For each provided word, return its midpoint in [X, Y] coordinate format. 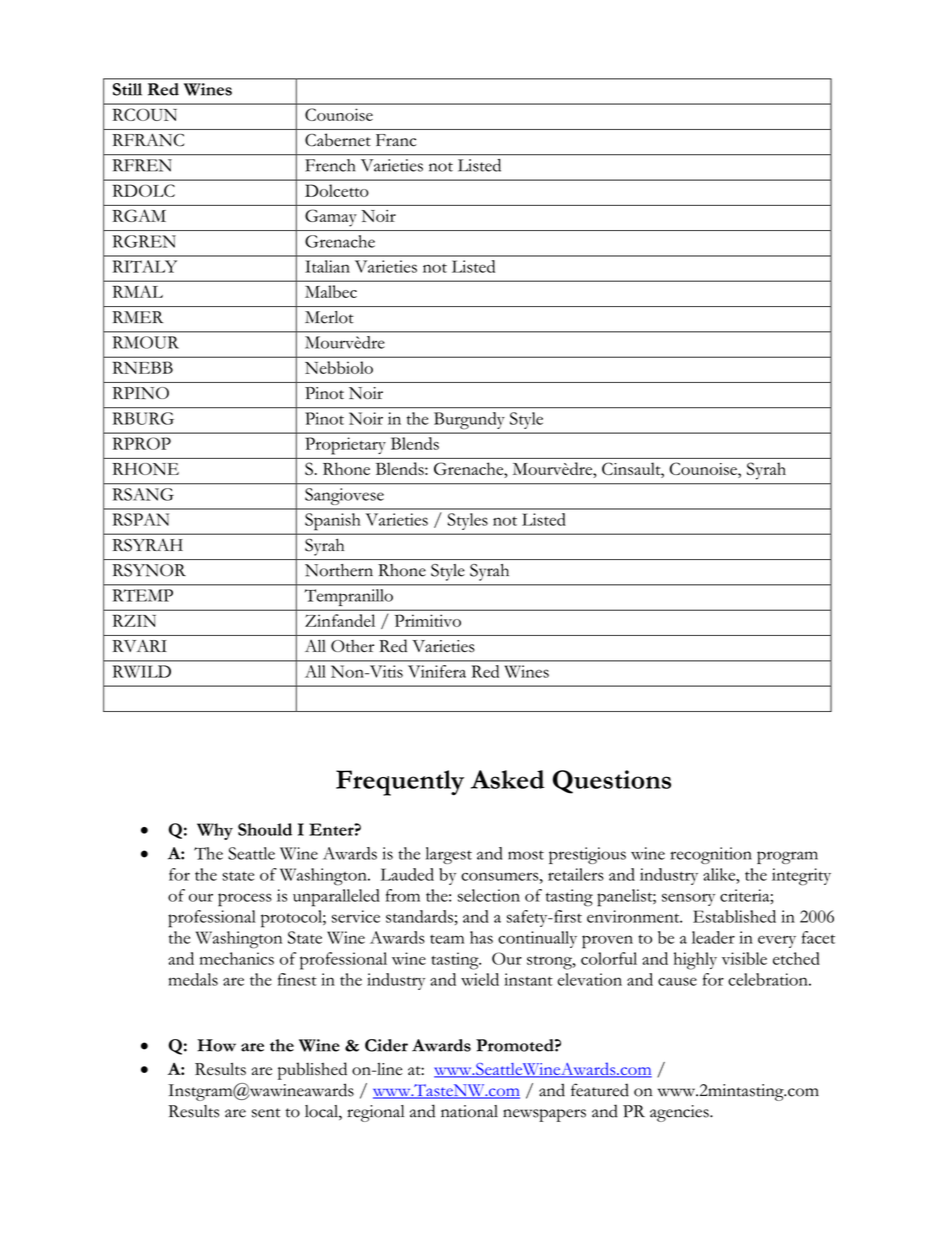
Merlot [329, 317]
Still [127, 89]
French [330, 165]
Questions [612, 782]
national [469, 1111]
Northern [339, 570]
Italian [327, 266]
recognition [711, 855]
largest [449, 855]
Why [215, 831]
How [216, 1045]
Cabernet [338, 140]
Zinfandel [340, 620]
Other [352, 646]
